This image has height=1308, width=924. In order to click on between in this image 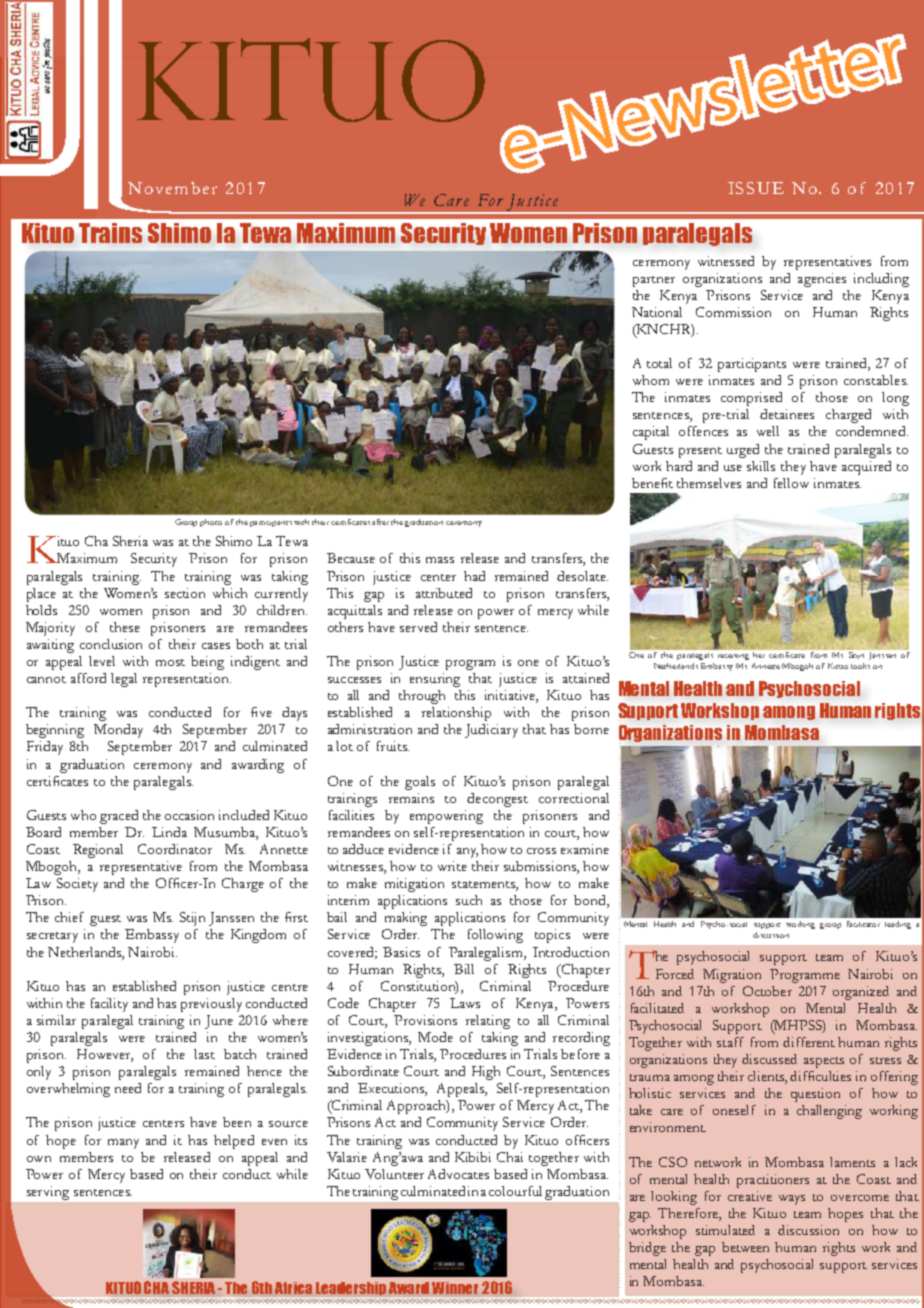, I will do `click(745, 1247)`.
